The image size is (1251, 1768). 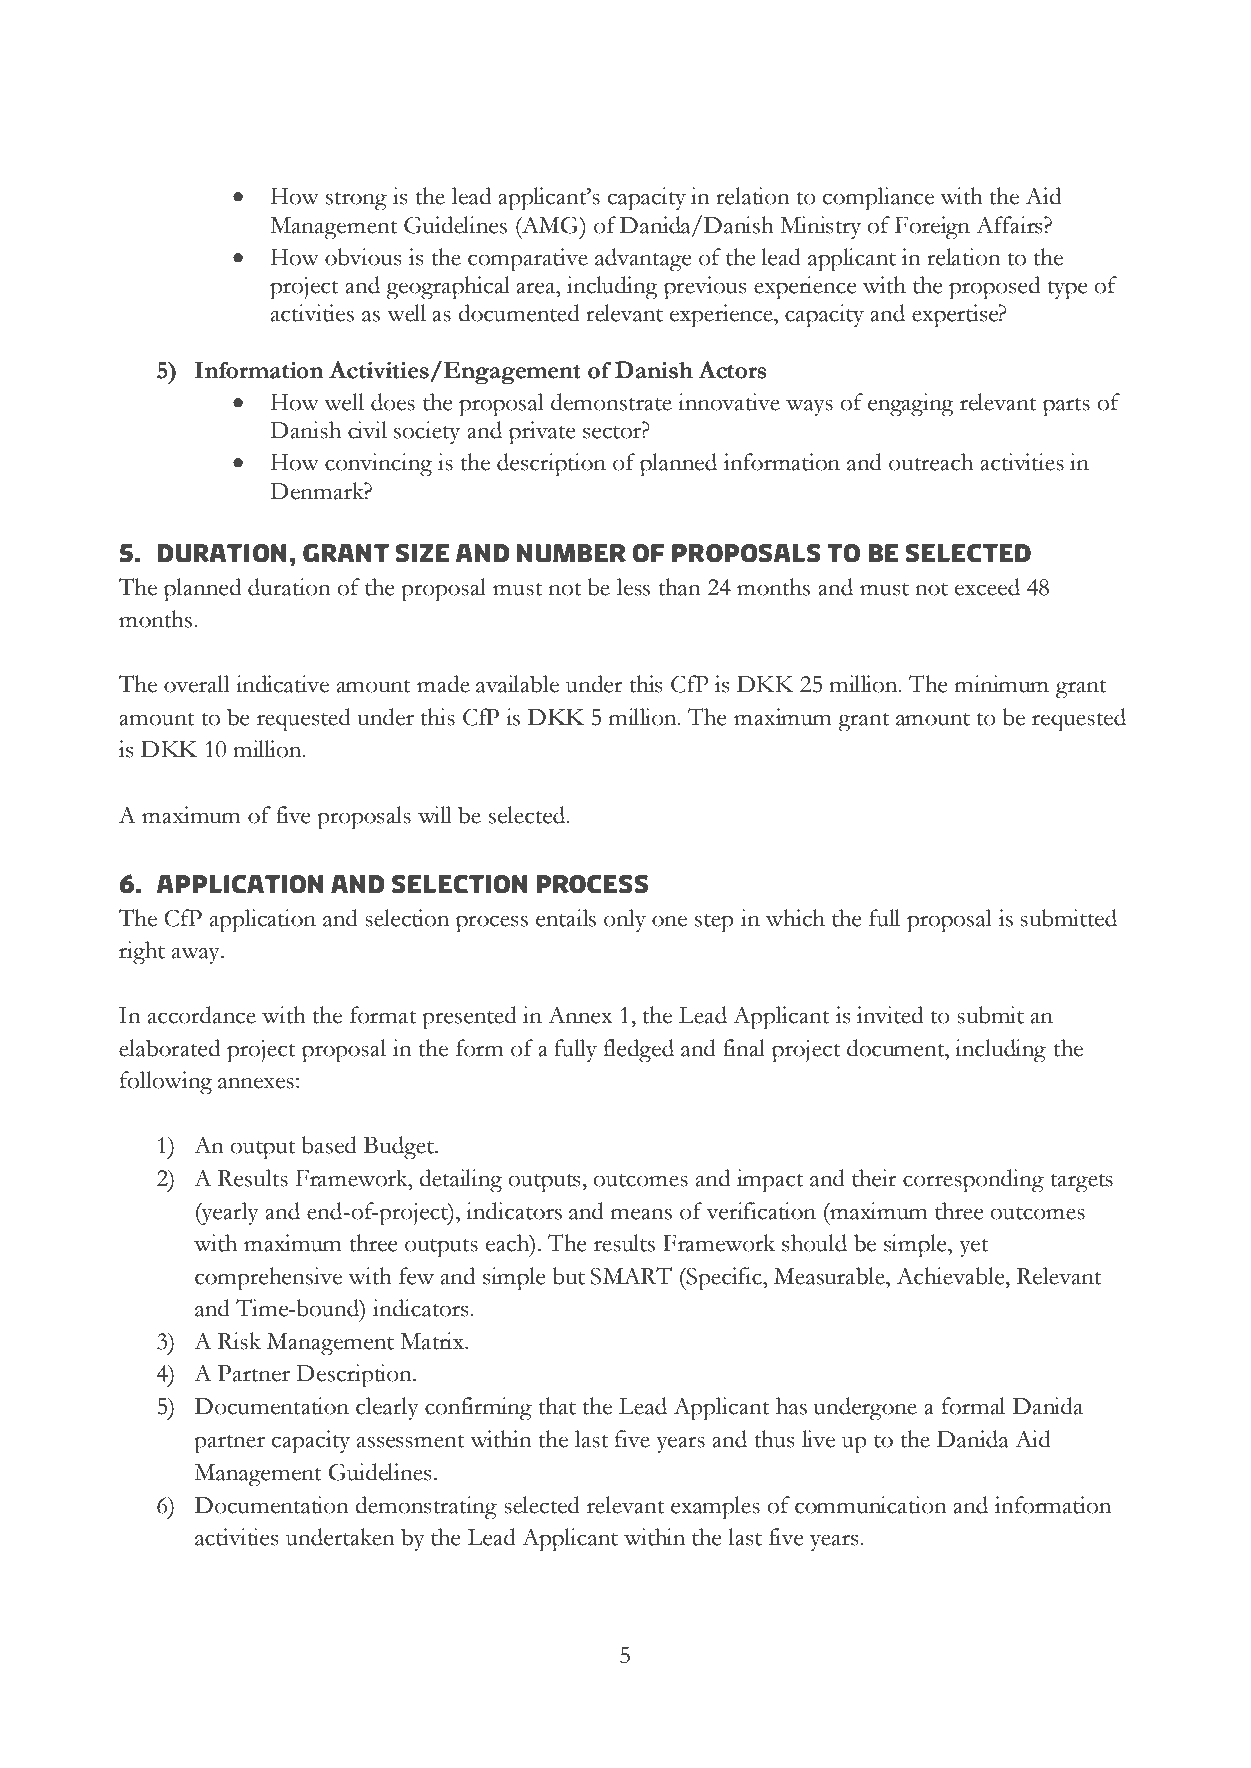 I want to click on that, so click(x=557, y=1406).
